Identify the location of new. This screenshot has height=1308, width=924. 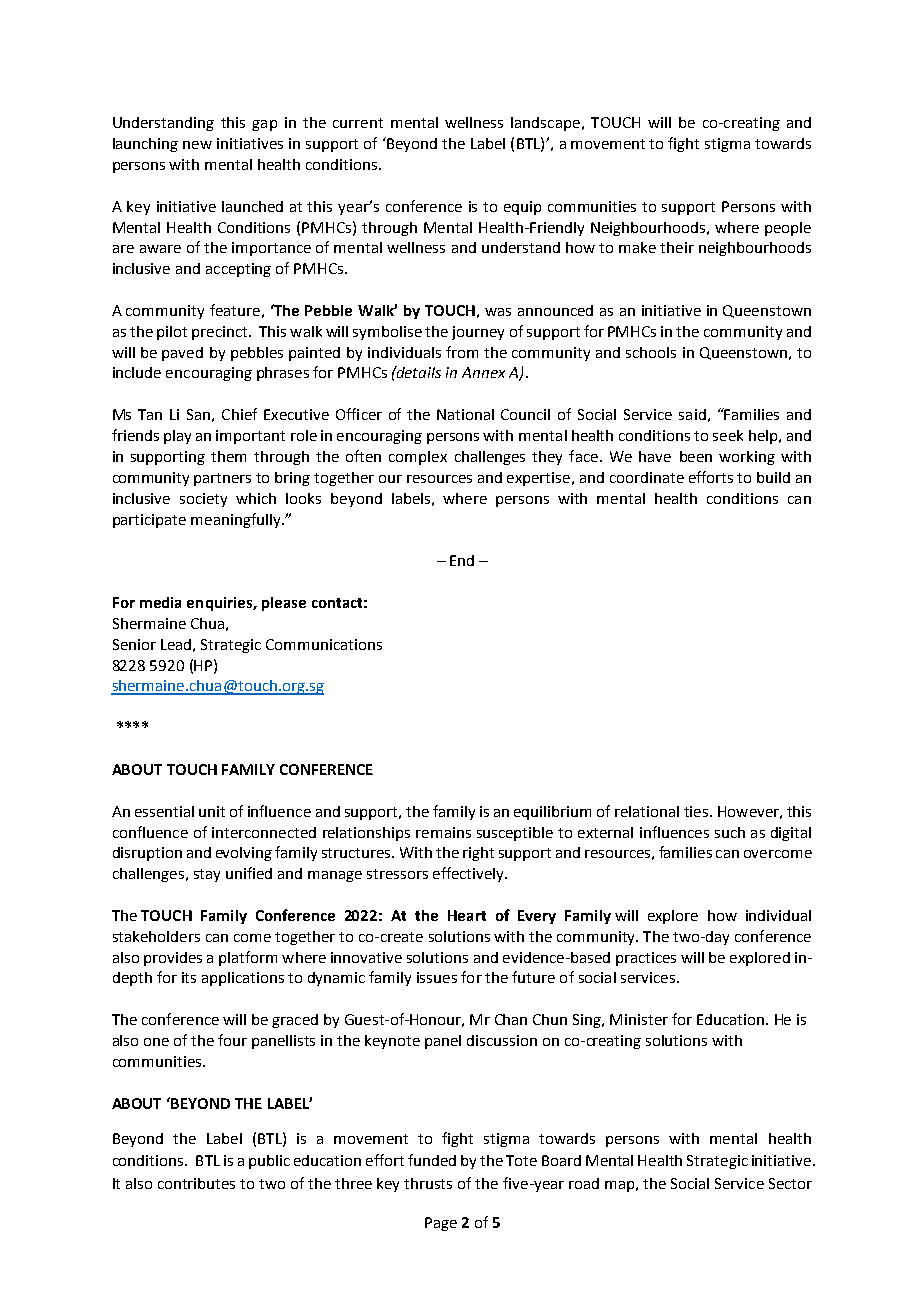
(197, 145).
